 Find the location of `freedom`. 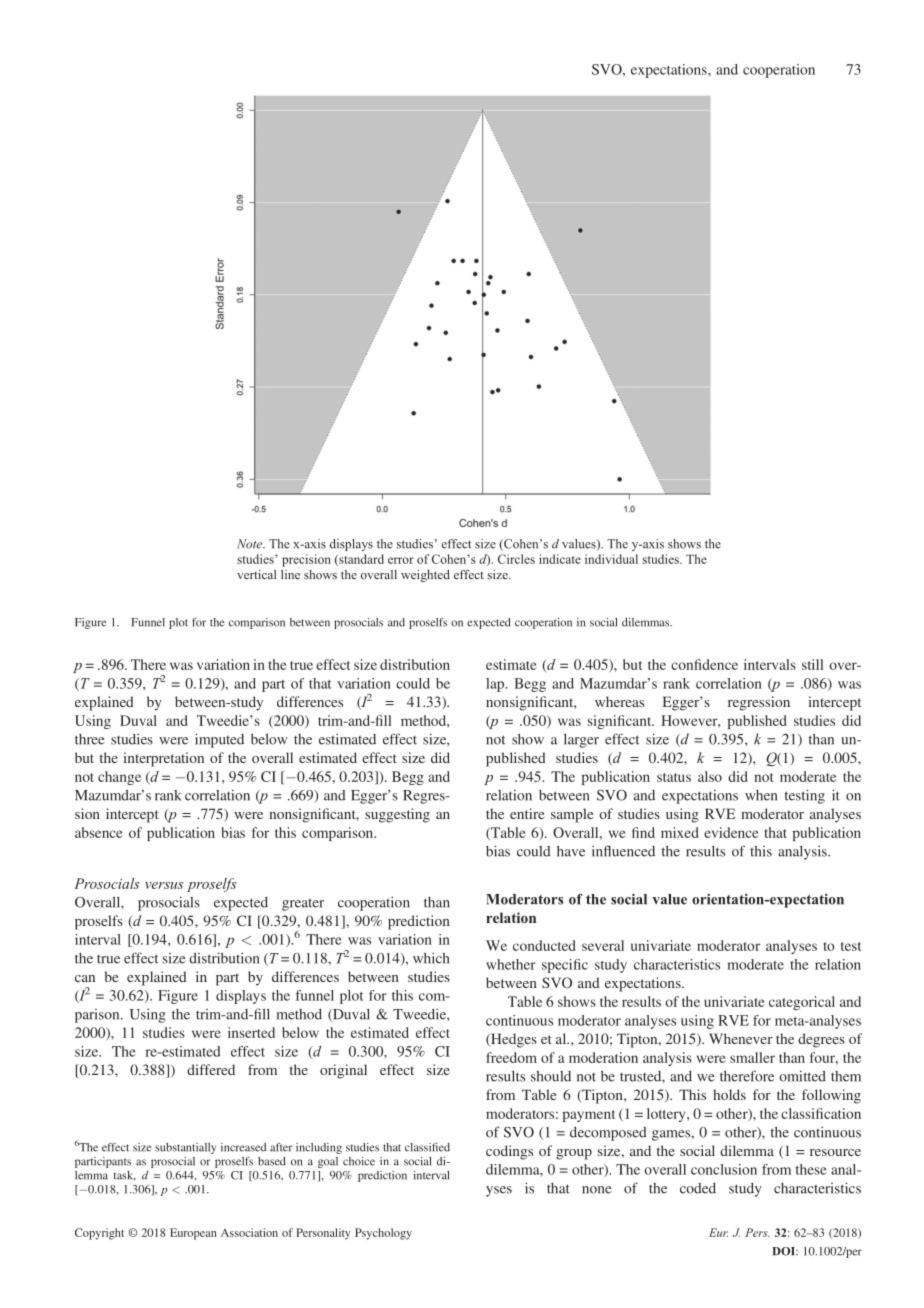

freedom is located at coordinates (511, 1057).
